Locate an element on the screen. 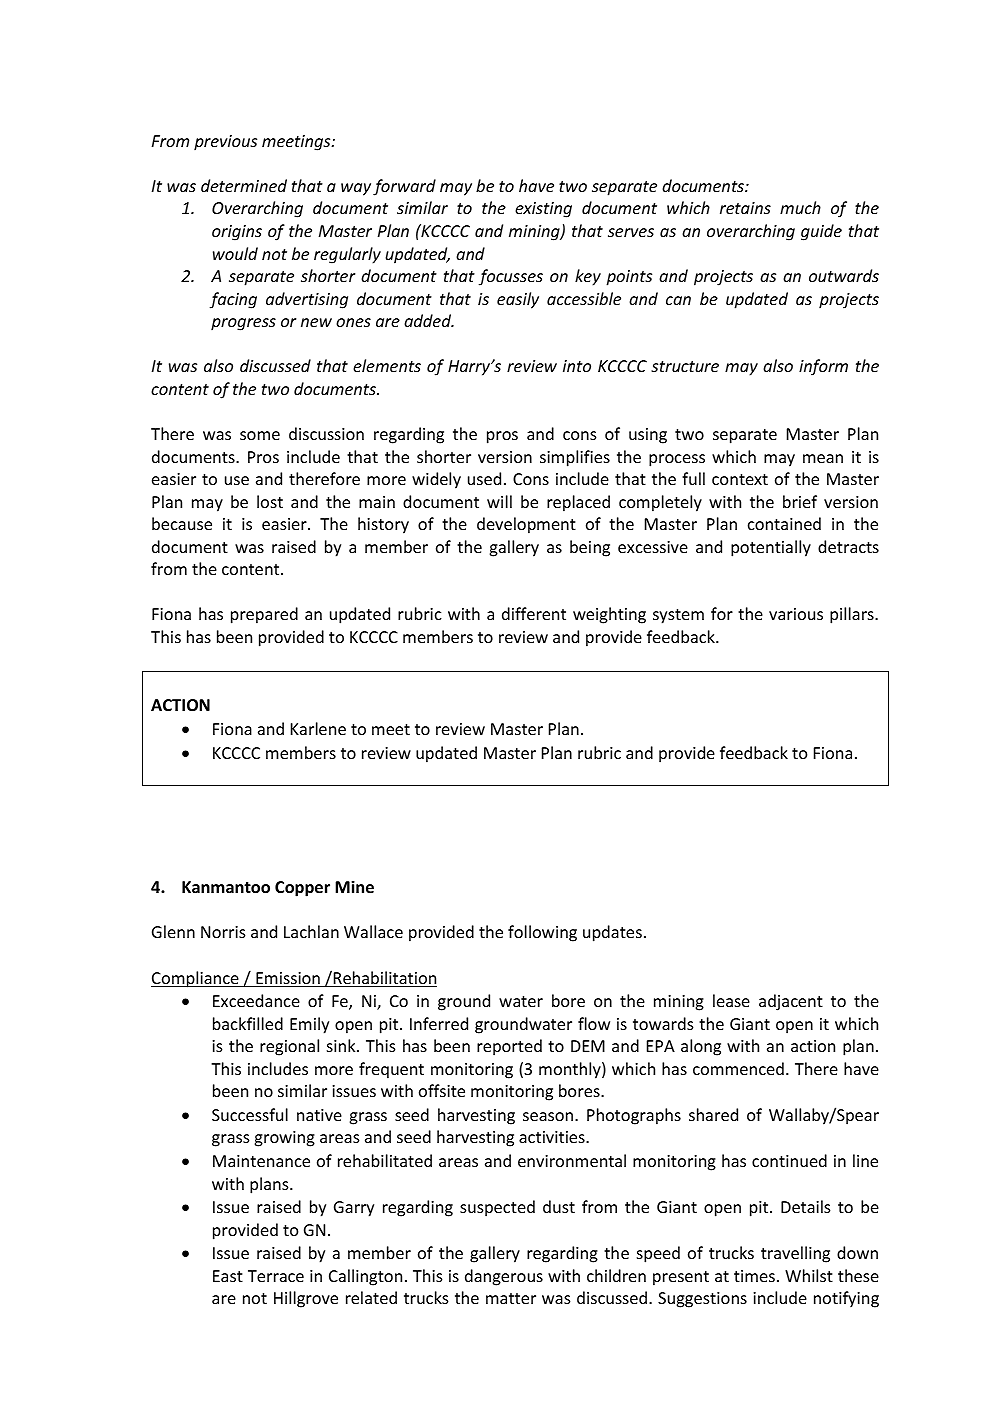  some is located at coordinates (260, 435).
